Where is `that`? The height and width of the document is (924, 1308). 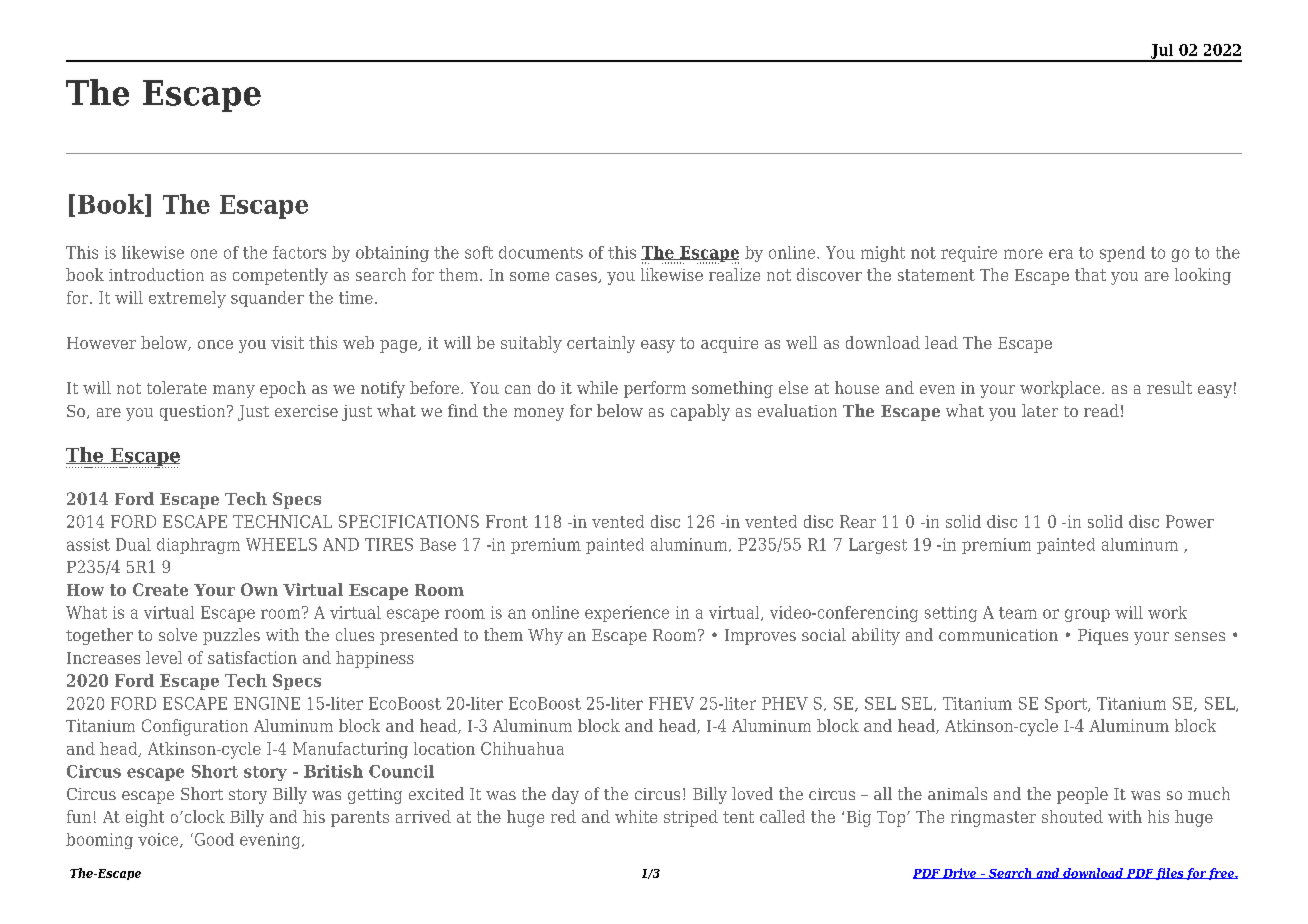 that is located at coordinates (1090, 274).
